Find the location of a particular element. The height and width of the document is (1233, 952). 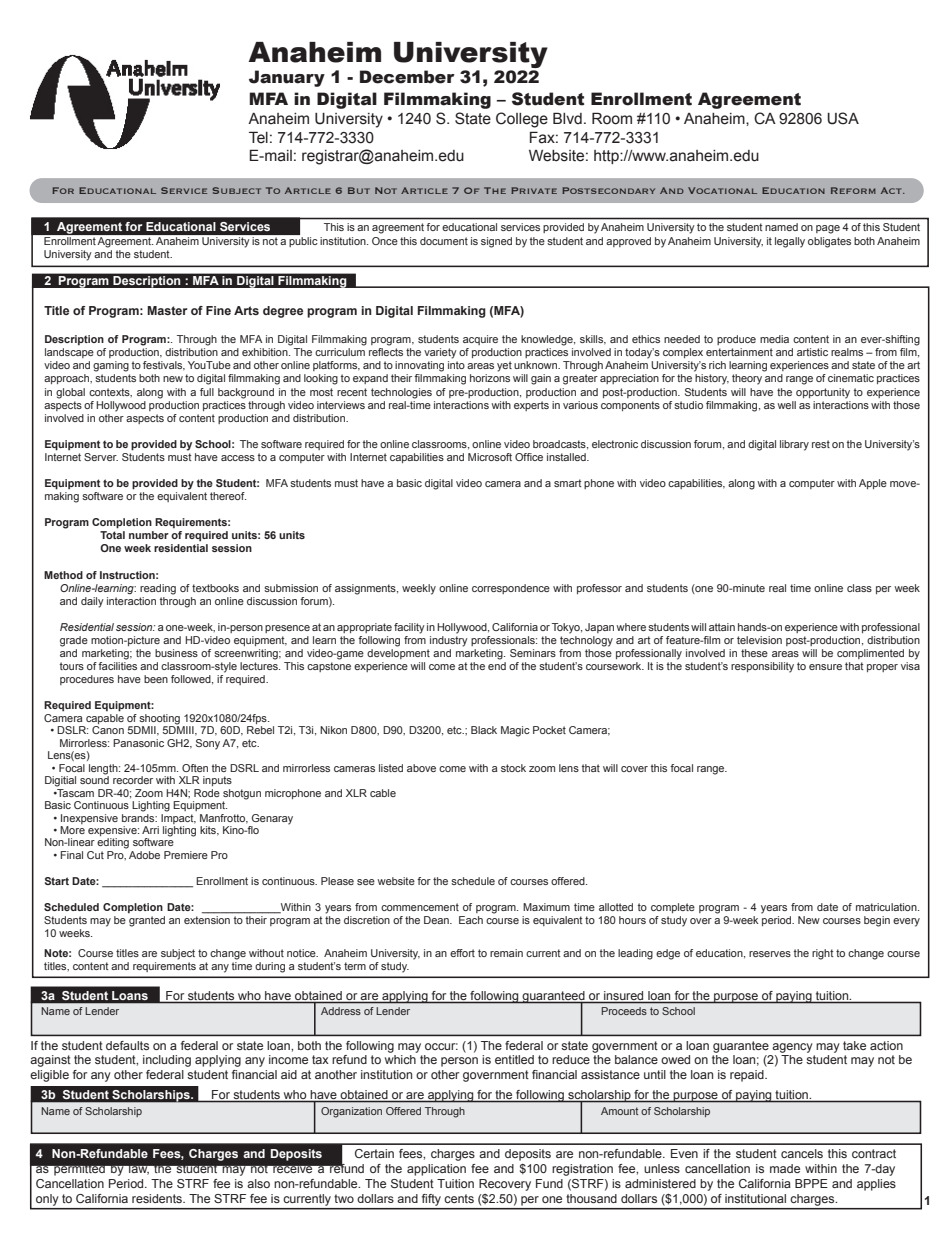

industry is located at coordinates (449, 641).
